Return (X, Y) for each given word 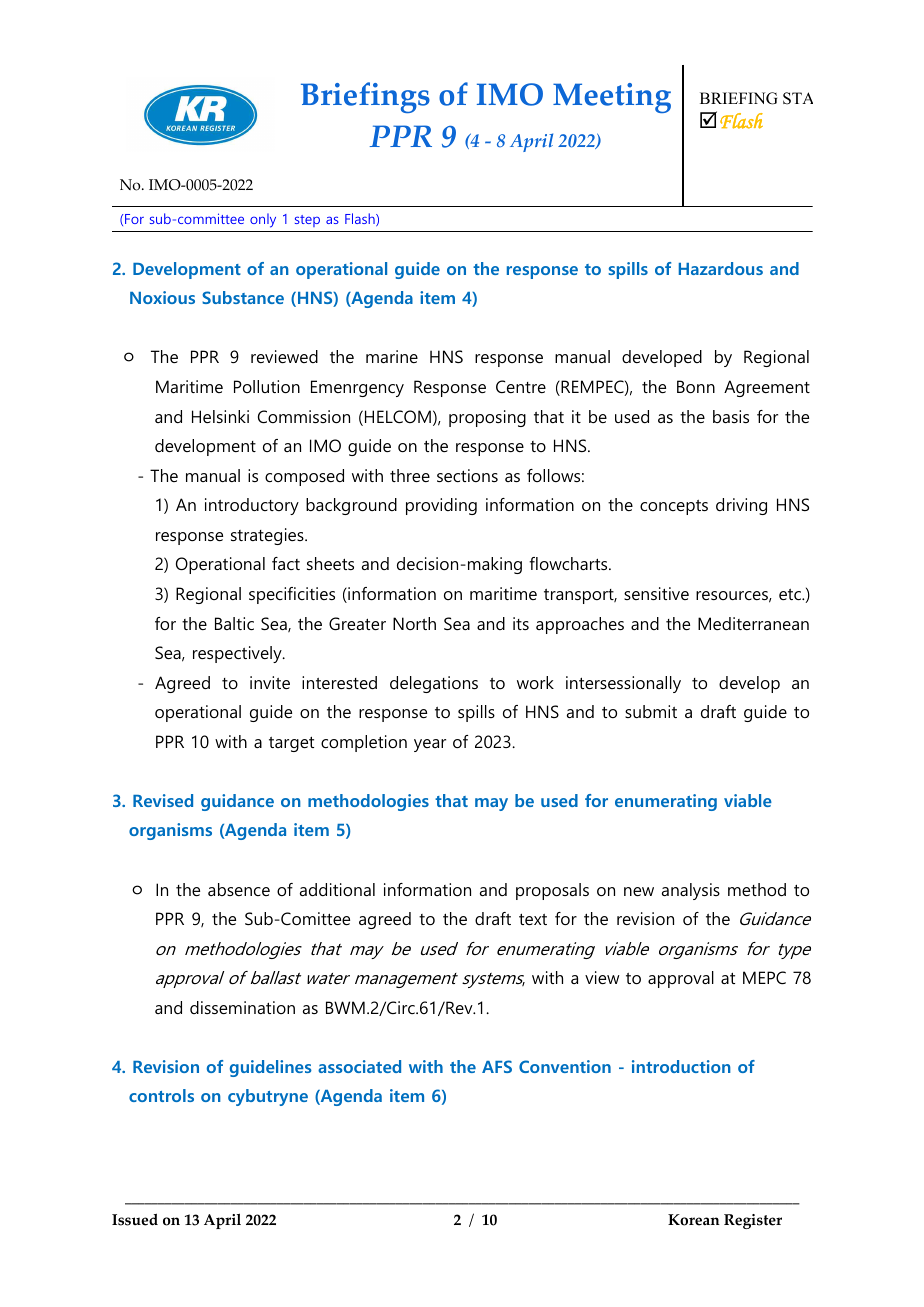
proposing (487, 418)
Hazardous (721, 268)
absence (239, 889)
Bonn (696, 386)
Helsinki (220, 416)
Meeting (612, 98)
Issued (135, 1219)
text (533, 919)
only (263, 220)
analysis (691, 891)
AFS (497, 1066)
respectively (238, 654)
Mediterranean (753, 623)
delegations (434, 684)
